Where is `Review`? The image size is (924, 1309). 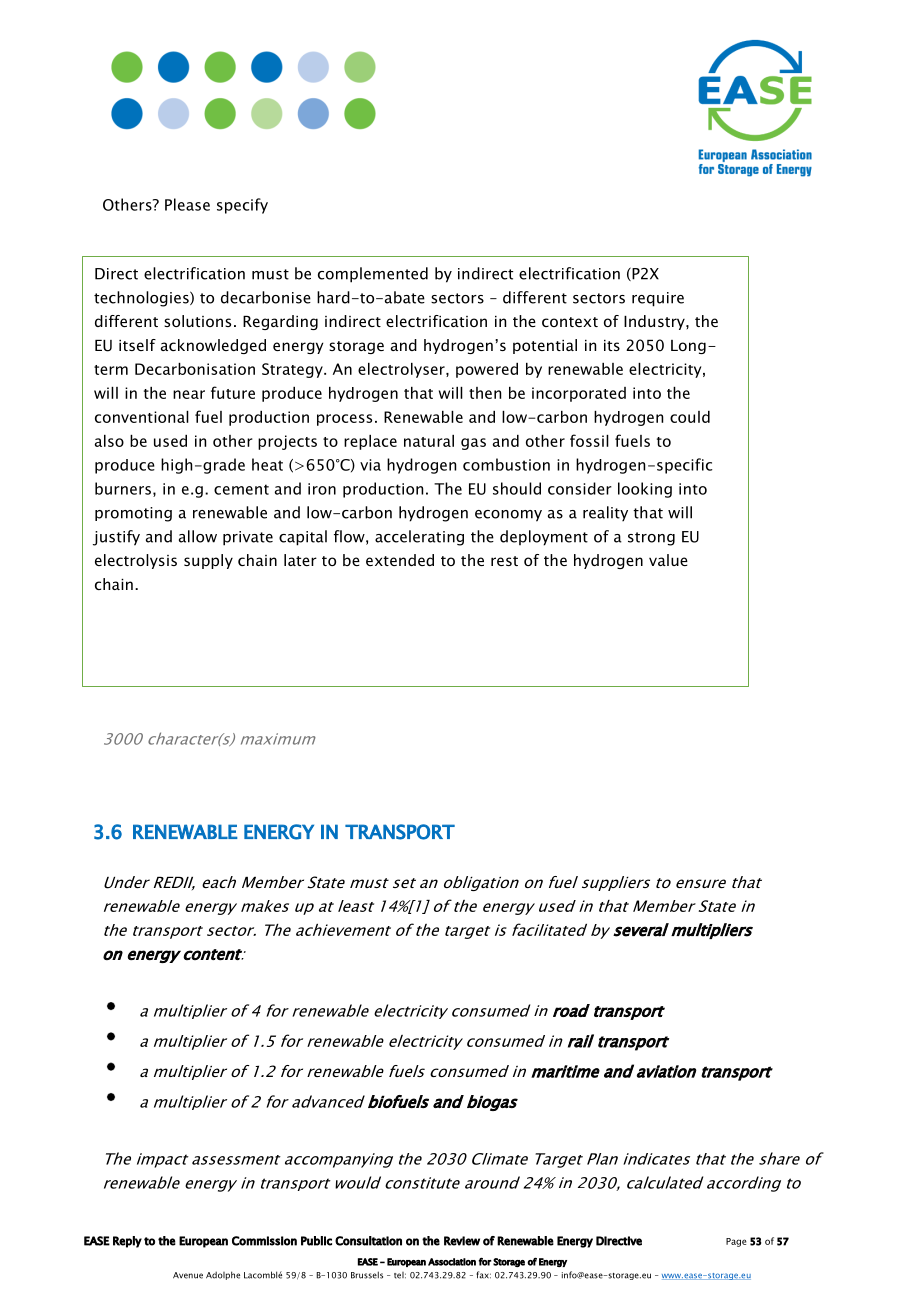 Review is located at coordinates (462, 1241).
